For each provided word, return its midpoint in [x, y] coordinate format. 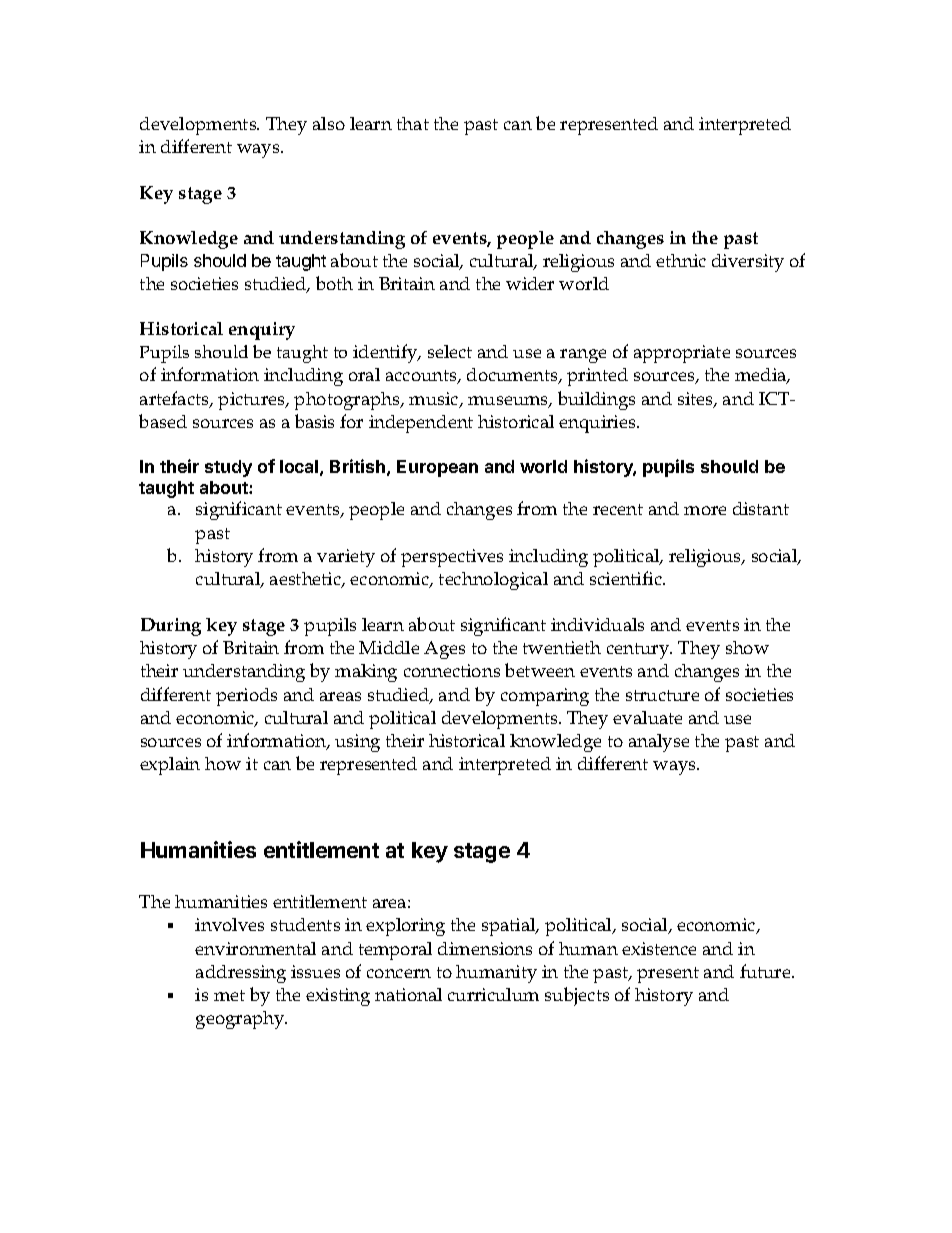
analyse [659, 743]
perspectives [452, 558]
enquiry [262, 331]
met [229, 995]
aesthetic [306, 580]
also [329, 123]
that [413, 123]
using [357, 743]
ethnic [681, 260]
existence [659, 948]
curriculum [493, 994]
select [450, 351]
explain [170, 766]
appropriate [682, 354]
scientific [627, 578]
